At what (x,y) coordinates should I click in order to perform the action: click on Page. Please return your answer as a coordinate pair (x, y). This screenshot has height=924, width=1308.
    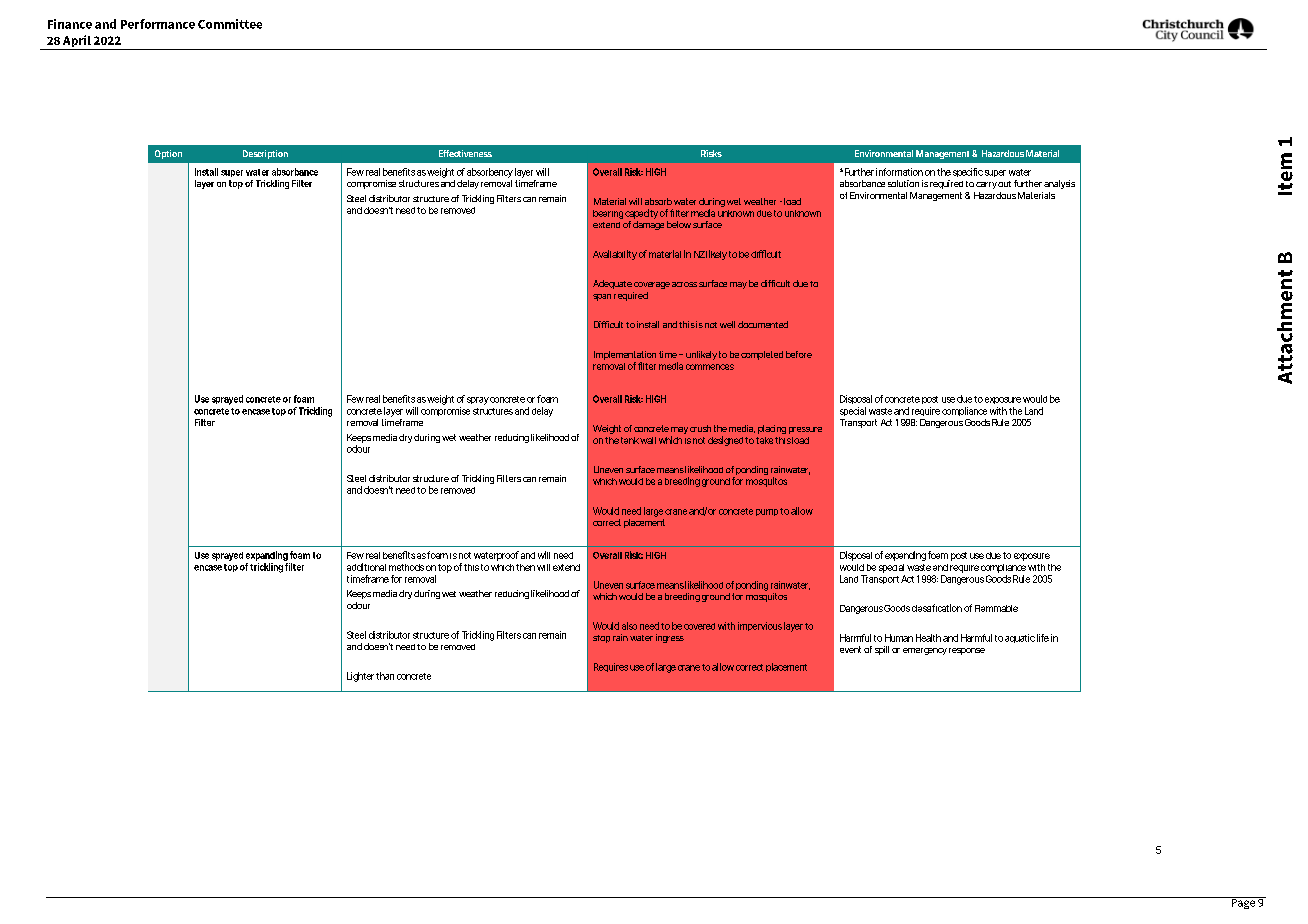
    Looking at the image, I should click on (1243, 903).
